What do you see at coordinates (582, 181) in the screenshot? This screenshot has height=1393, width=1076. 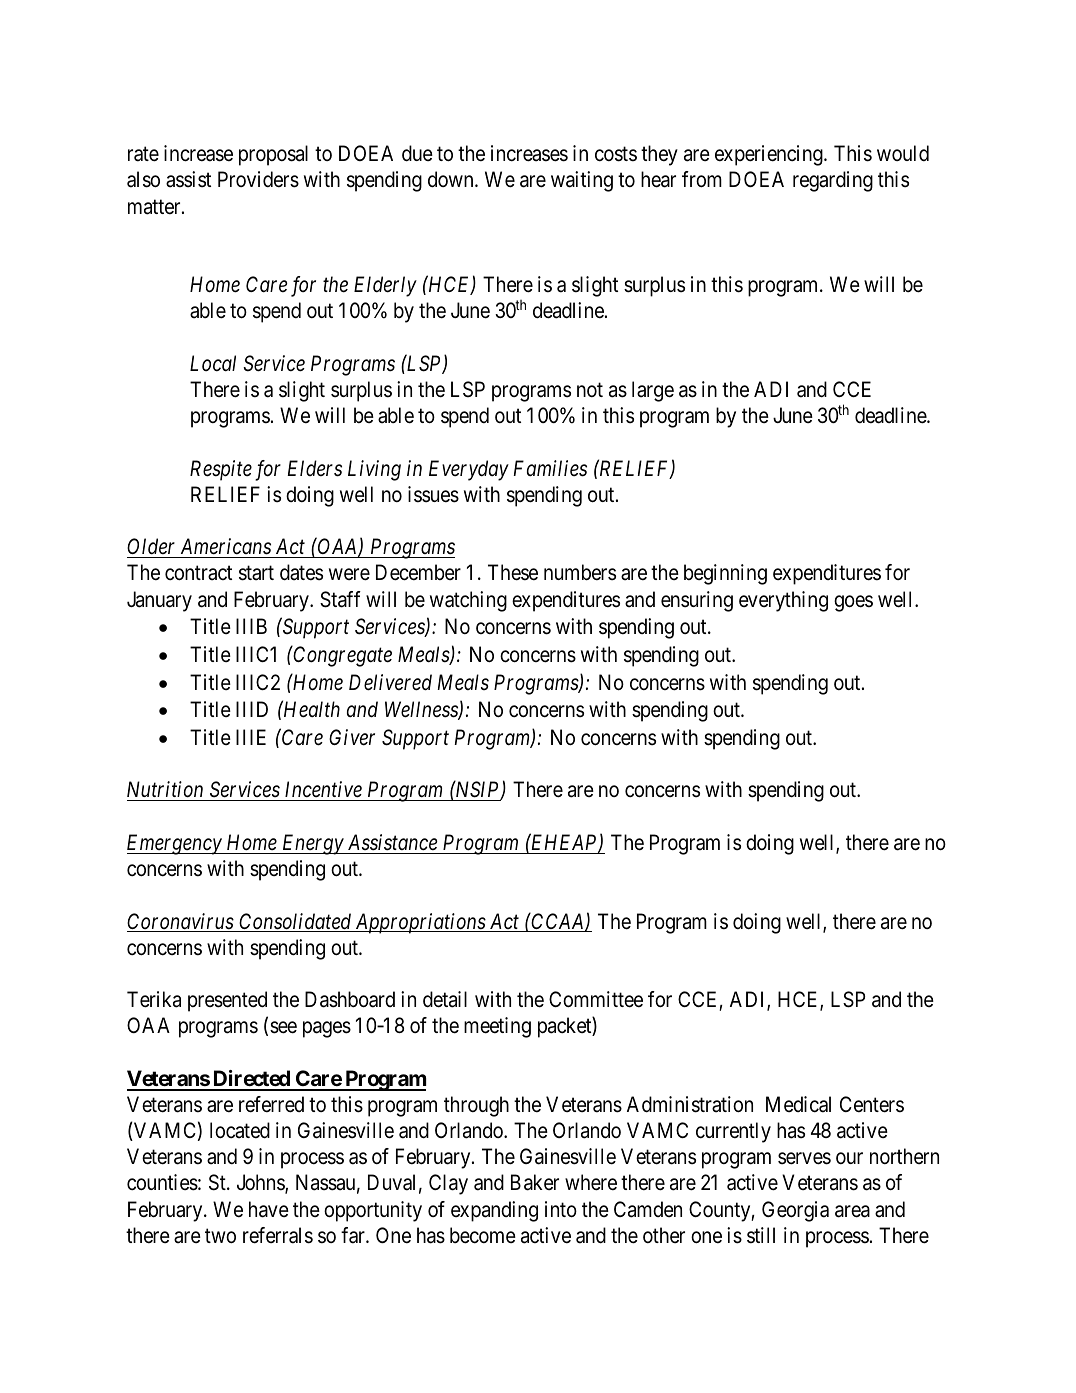 I see `waiting` at bounding box center [582, 181].
